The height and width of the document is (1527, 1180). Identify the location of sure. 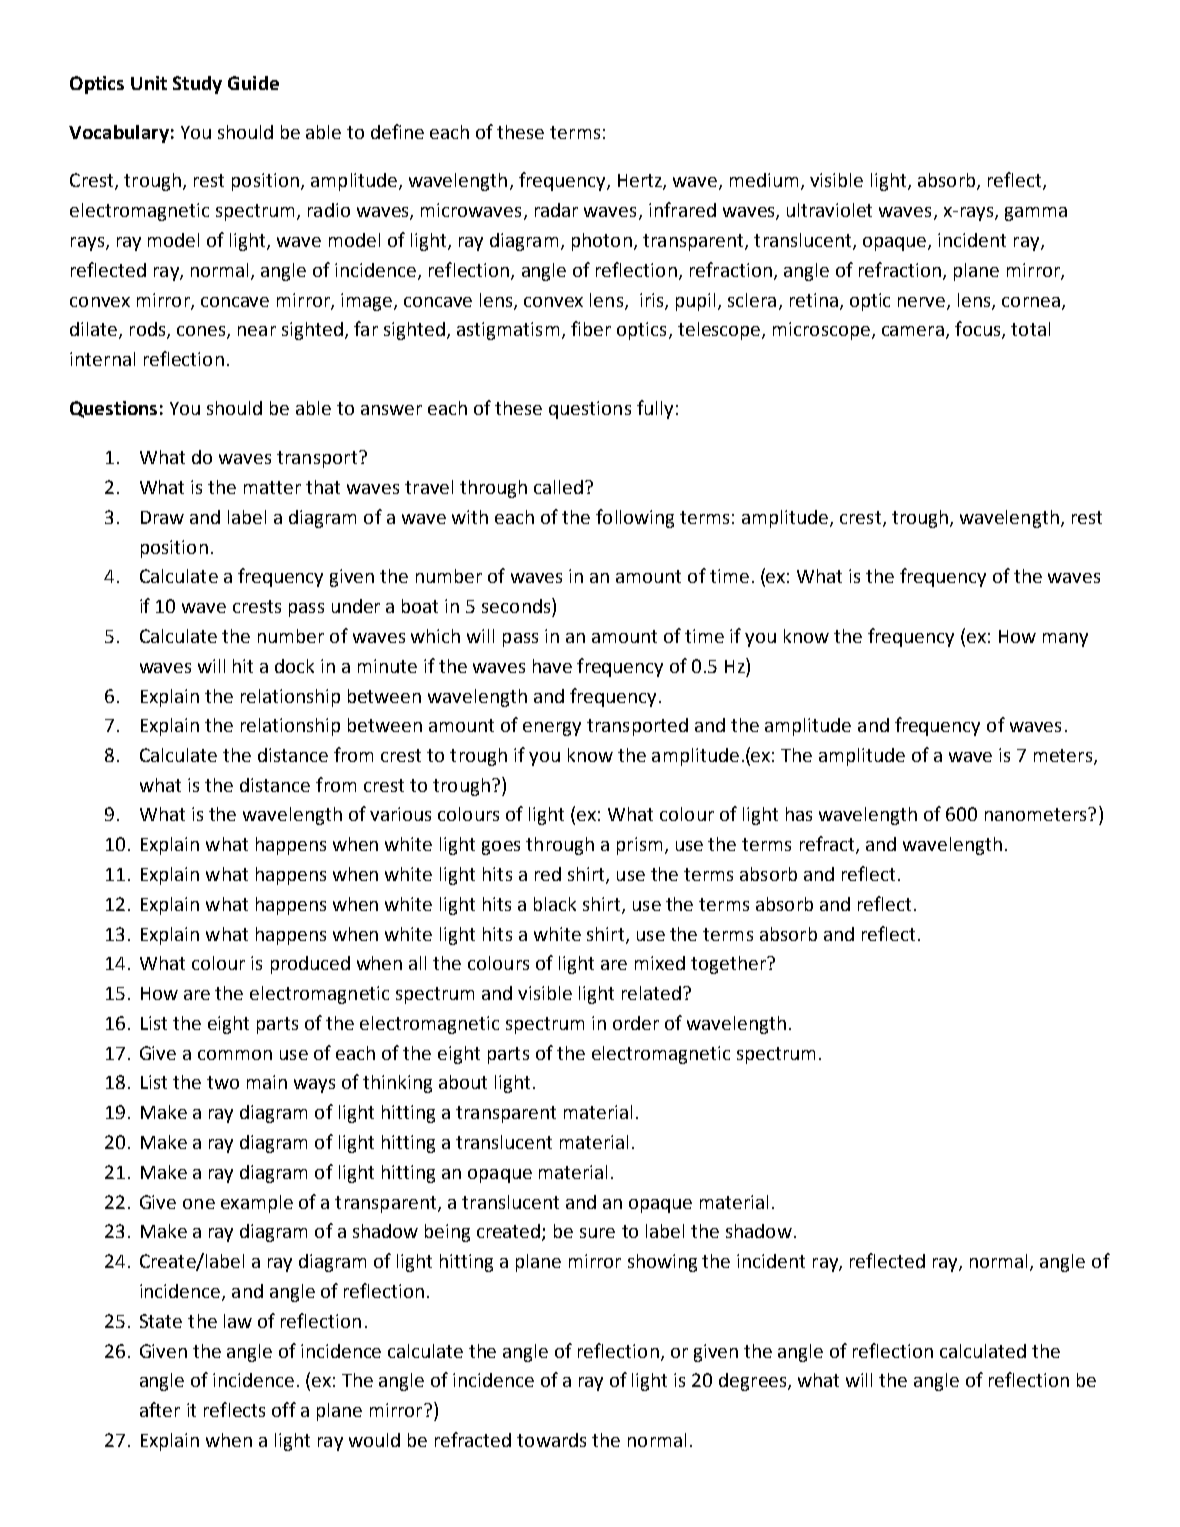
(597, 1233).
